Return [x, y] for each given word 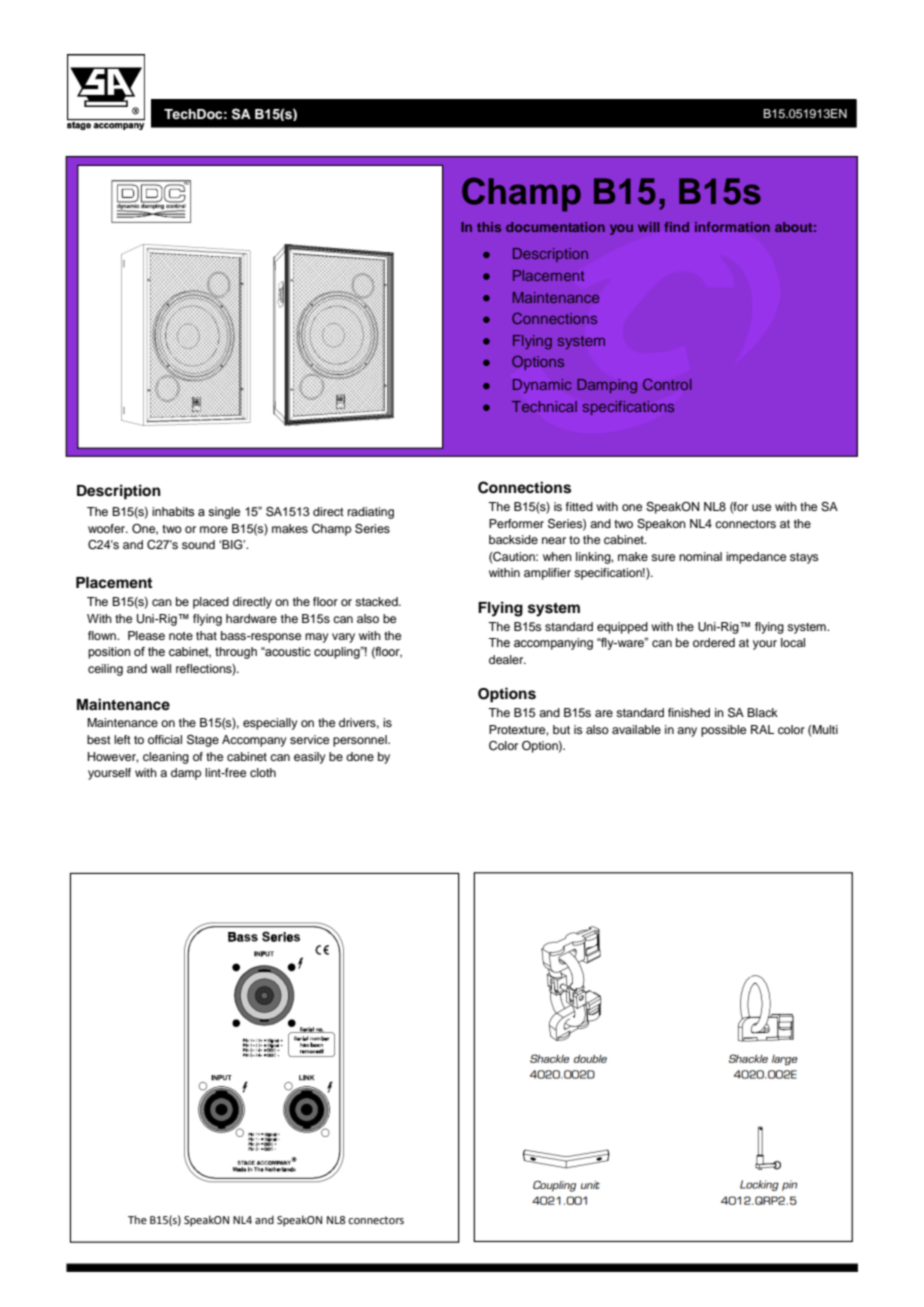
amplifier [547, 574]
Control [667, 384]
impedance [756, 558]
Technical [544, 406]
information [732, 227]
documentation [555, 227]
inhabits [173, 511]
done [360, 756]
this [489, 227]
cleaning [166, 758]
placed [211, 603]
